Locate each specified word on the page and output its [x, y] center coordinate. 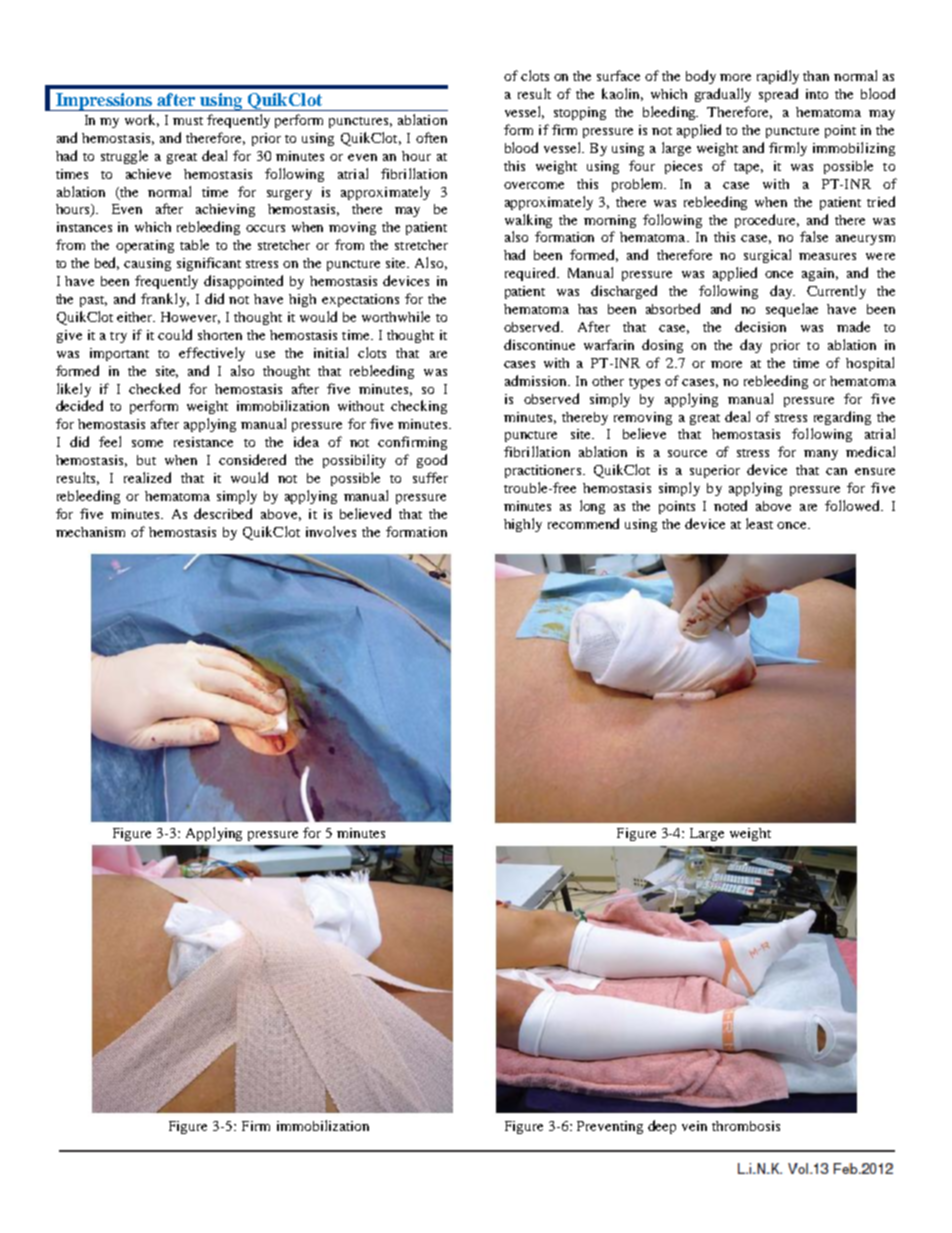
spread [778, 95]
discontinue [539, 344]
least [759, 523]
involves [331, 531]
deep [662, 1127]
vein [694, 1126]
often [431, 137]
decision [760, 326]
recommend [583, 523]
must [188, 121]
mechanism [90, 532]
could [175, 334]
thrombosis [746, 1126]
